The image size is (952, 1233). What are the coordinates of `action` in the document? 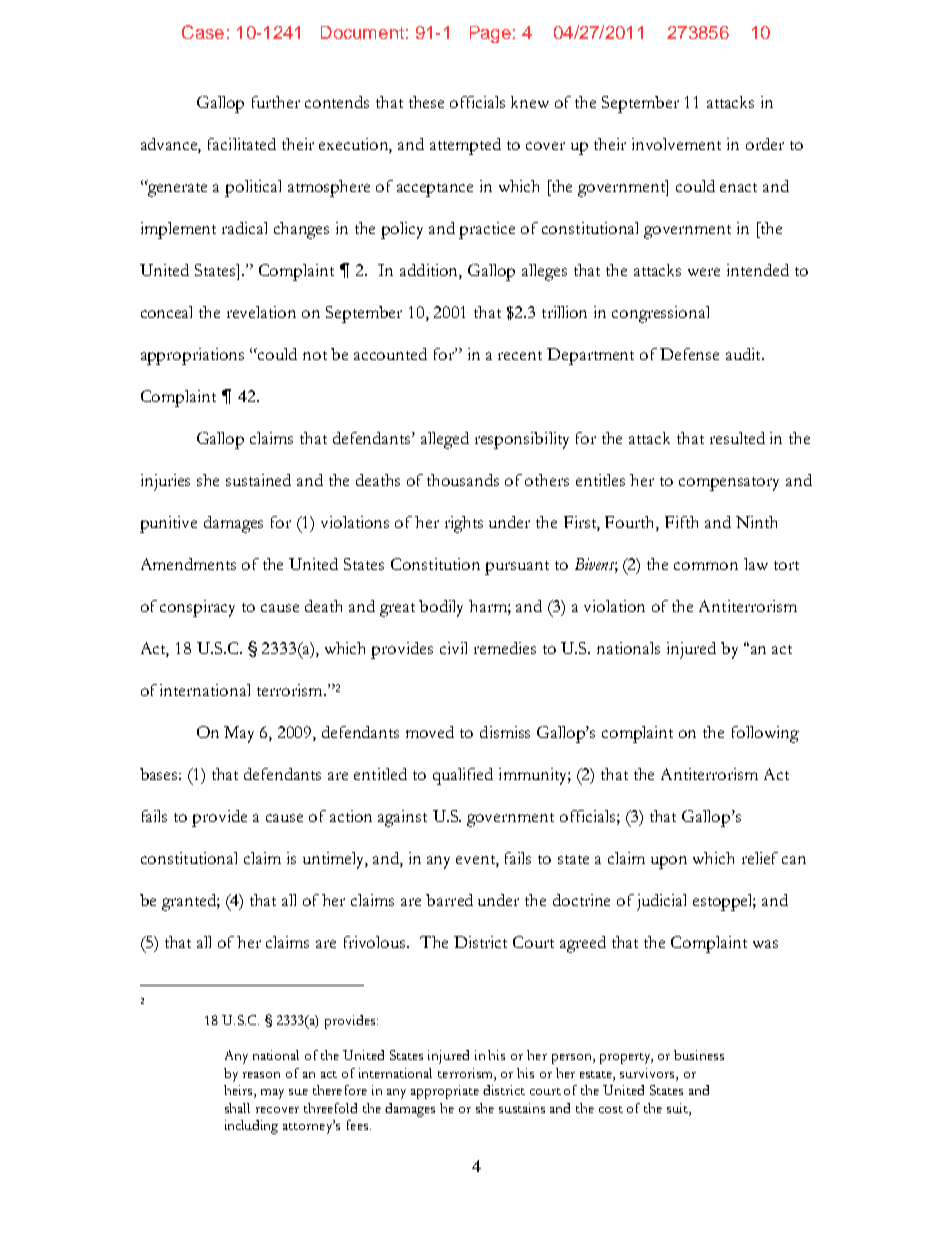 It's located at (351, 816).
